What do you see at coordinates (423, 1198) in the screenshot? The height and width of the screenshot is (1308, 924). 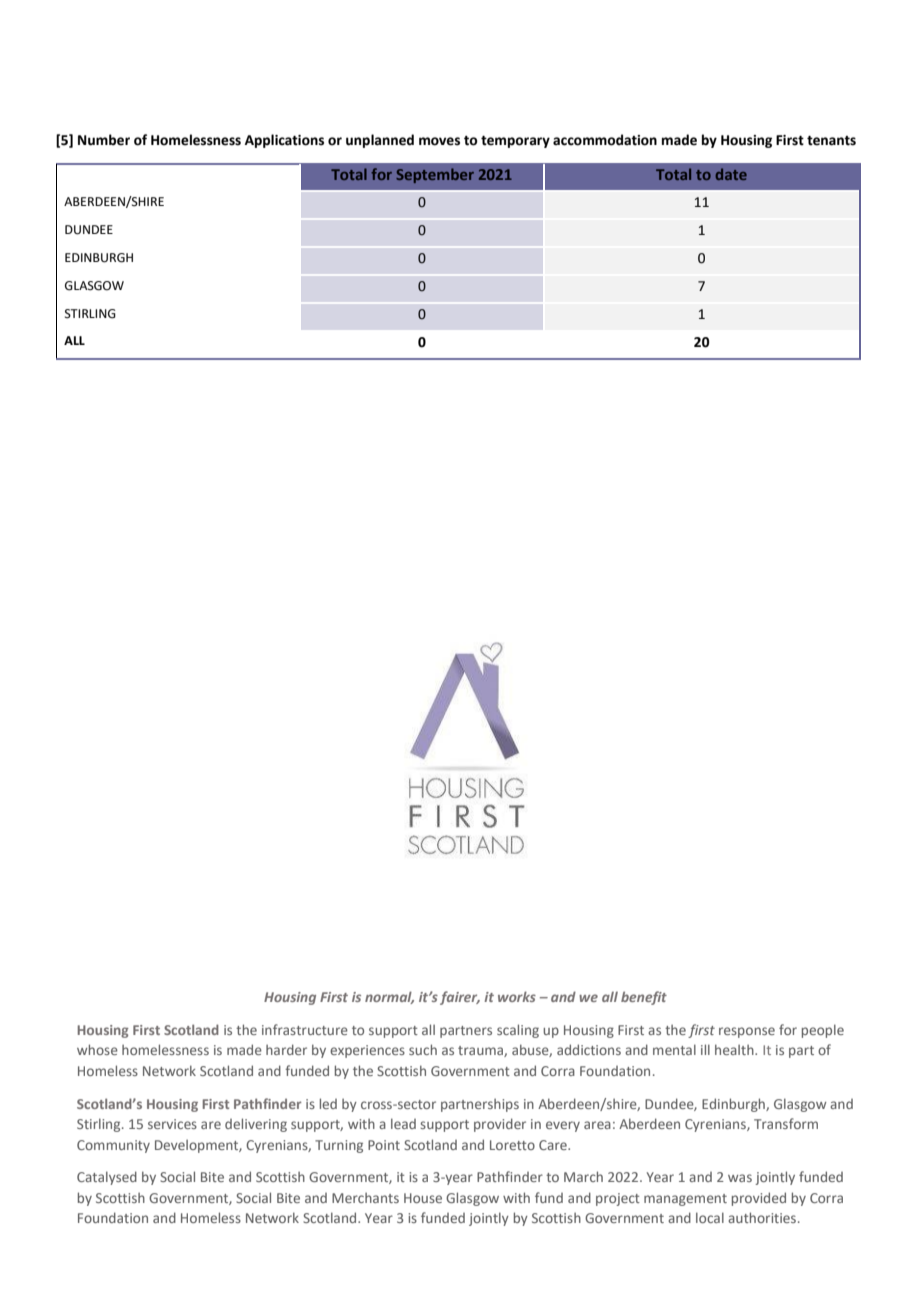 I see `House` at bounding box center [423, 1198].
